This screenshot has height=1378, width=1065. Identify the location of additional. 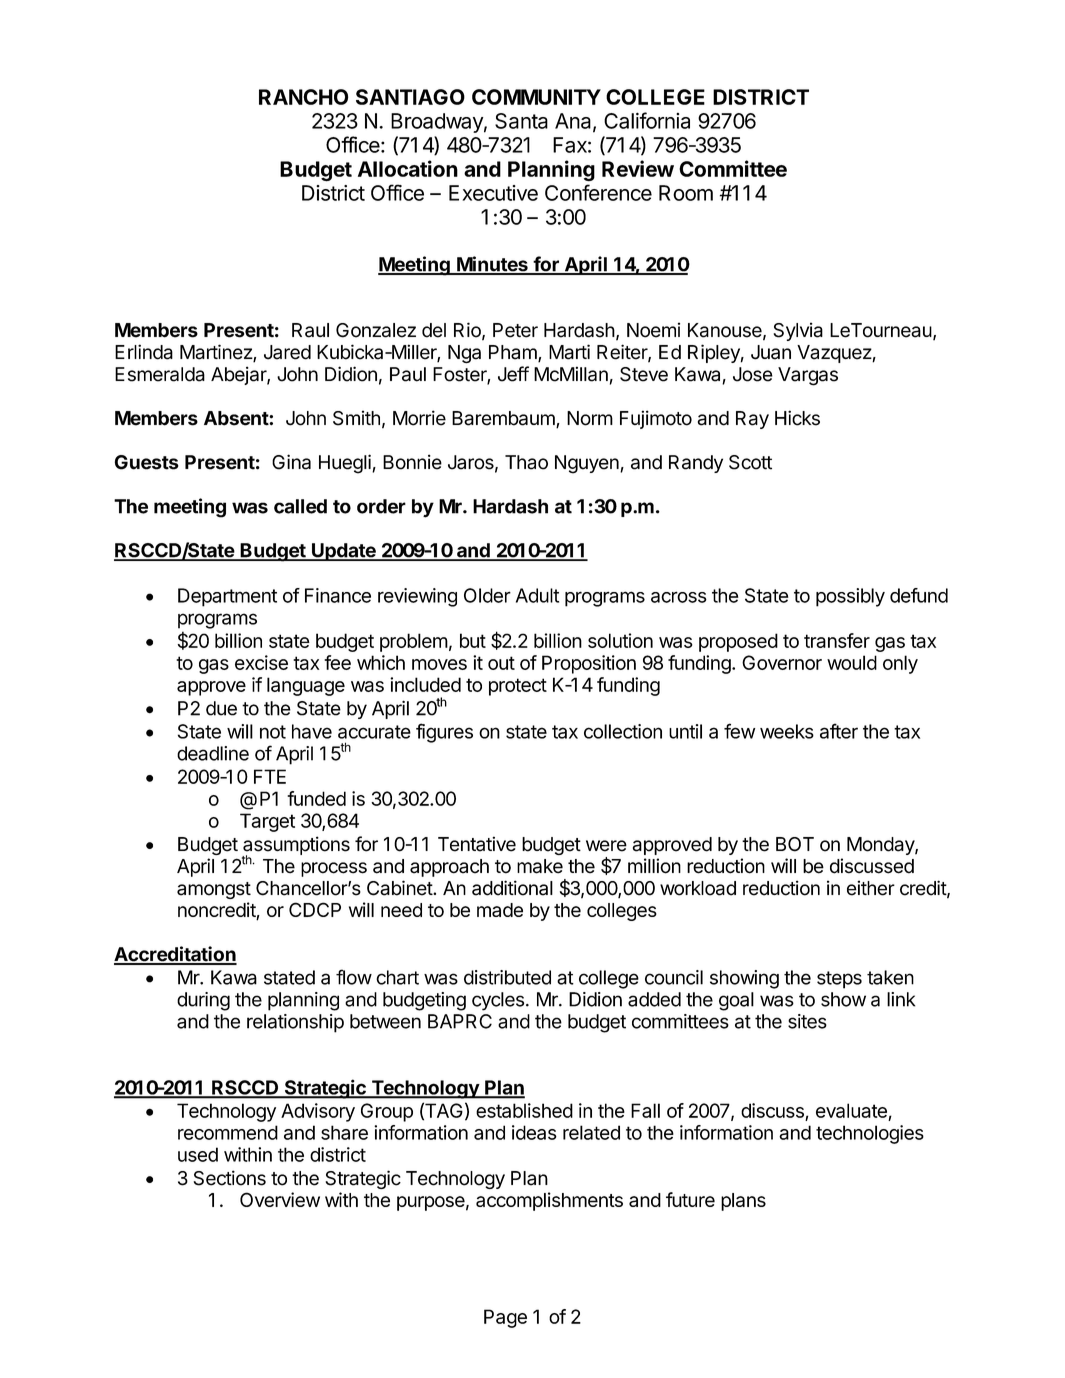
(512, 888).
